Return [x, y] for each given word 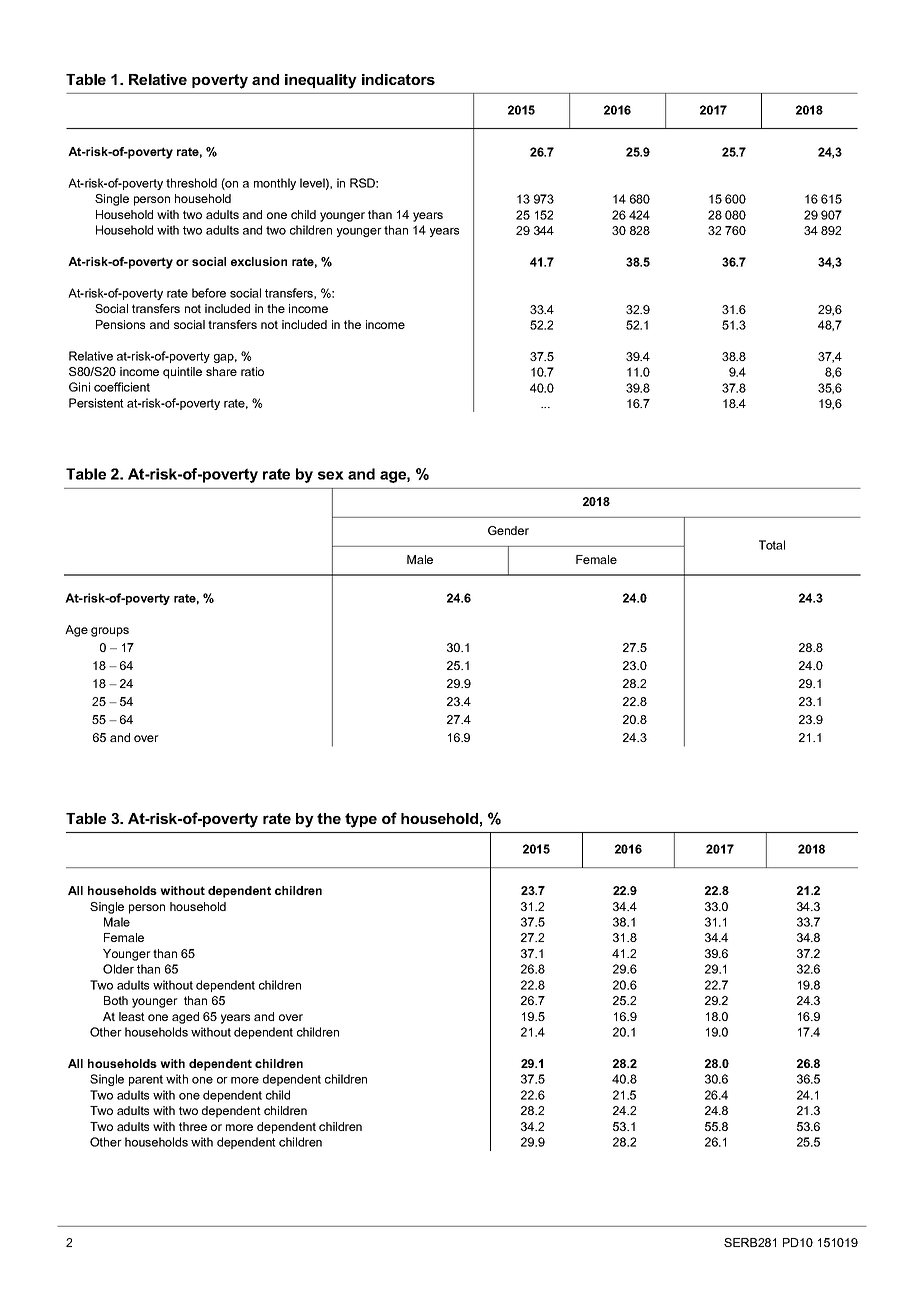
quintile [182, 373]
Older [118, 969]
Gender [508, 530]
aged [185, 1018]
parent [146, 1080]
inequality [321, 81]
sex [331, 475]
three [193, 1126]
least [132, 1016]
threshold [191, 183]
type [361, 820]
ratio [252, 371]
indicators [398, 79]
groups [110, 632]
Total [772, 545]
